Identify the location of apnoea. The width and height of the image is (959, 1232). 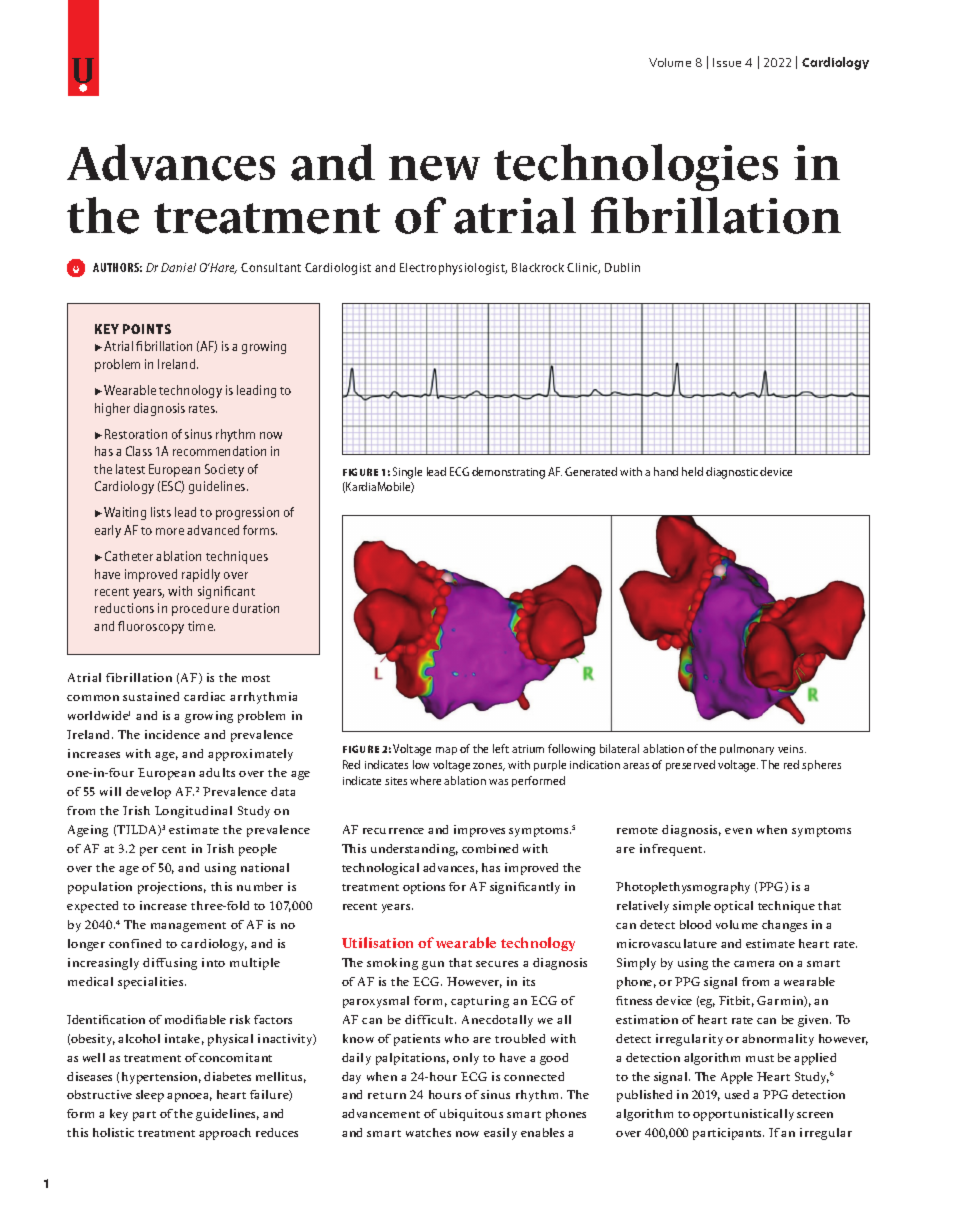
(189, 1097).
